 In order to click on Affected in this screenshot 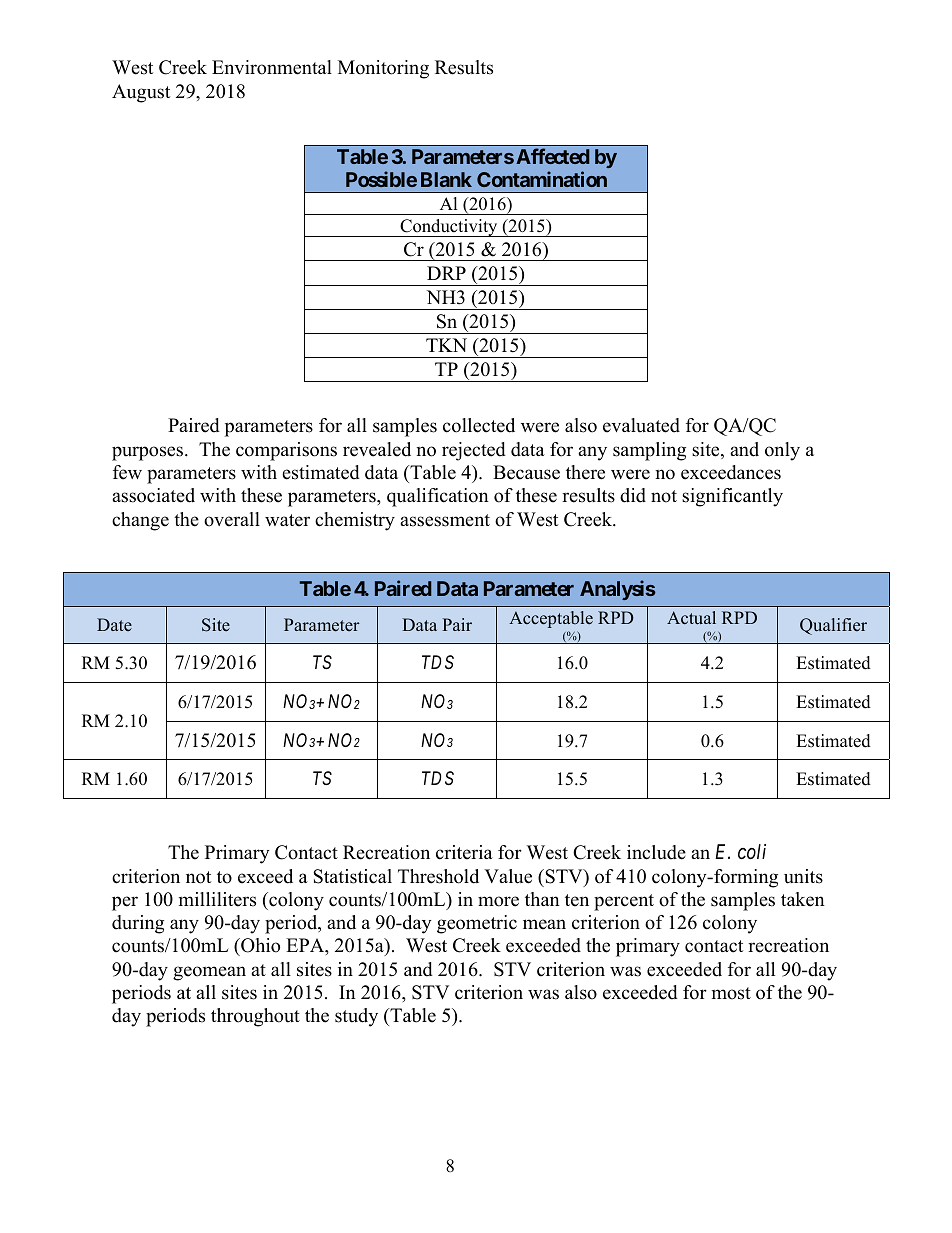, I will do `click(552, 156)`.
